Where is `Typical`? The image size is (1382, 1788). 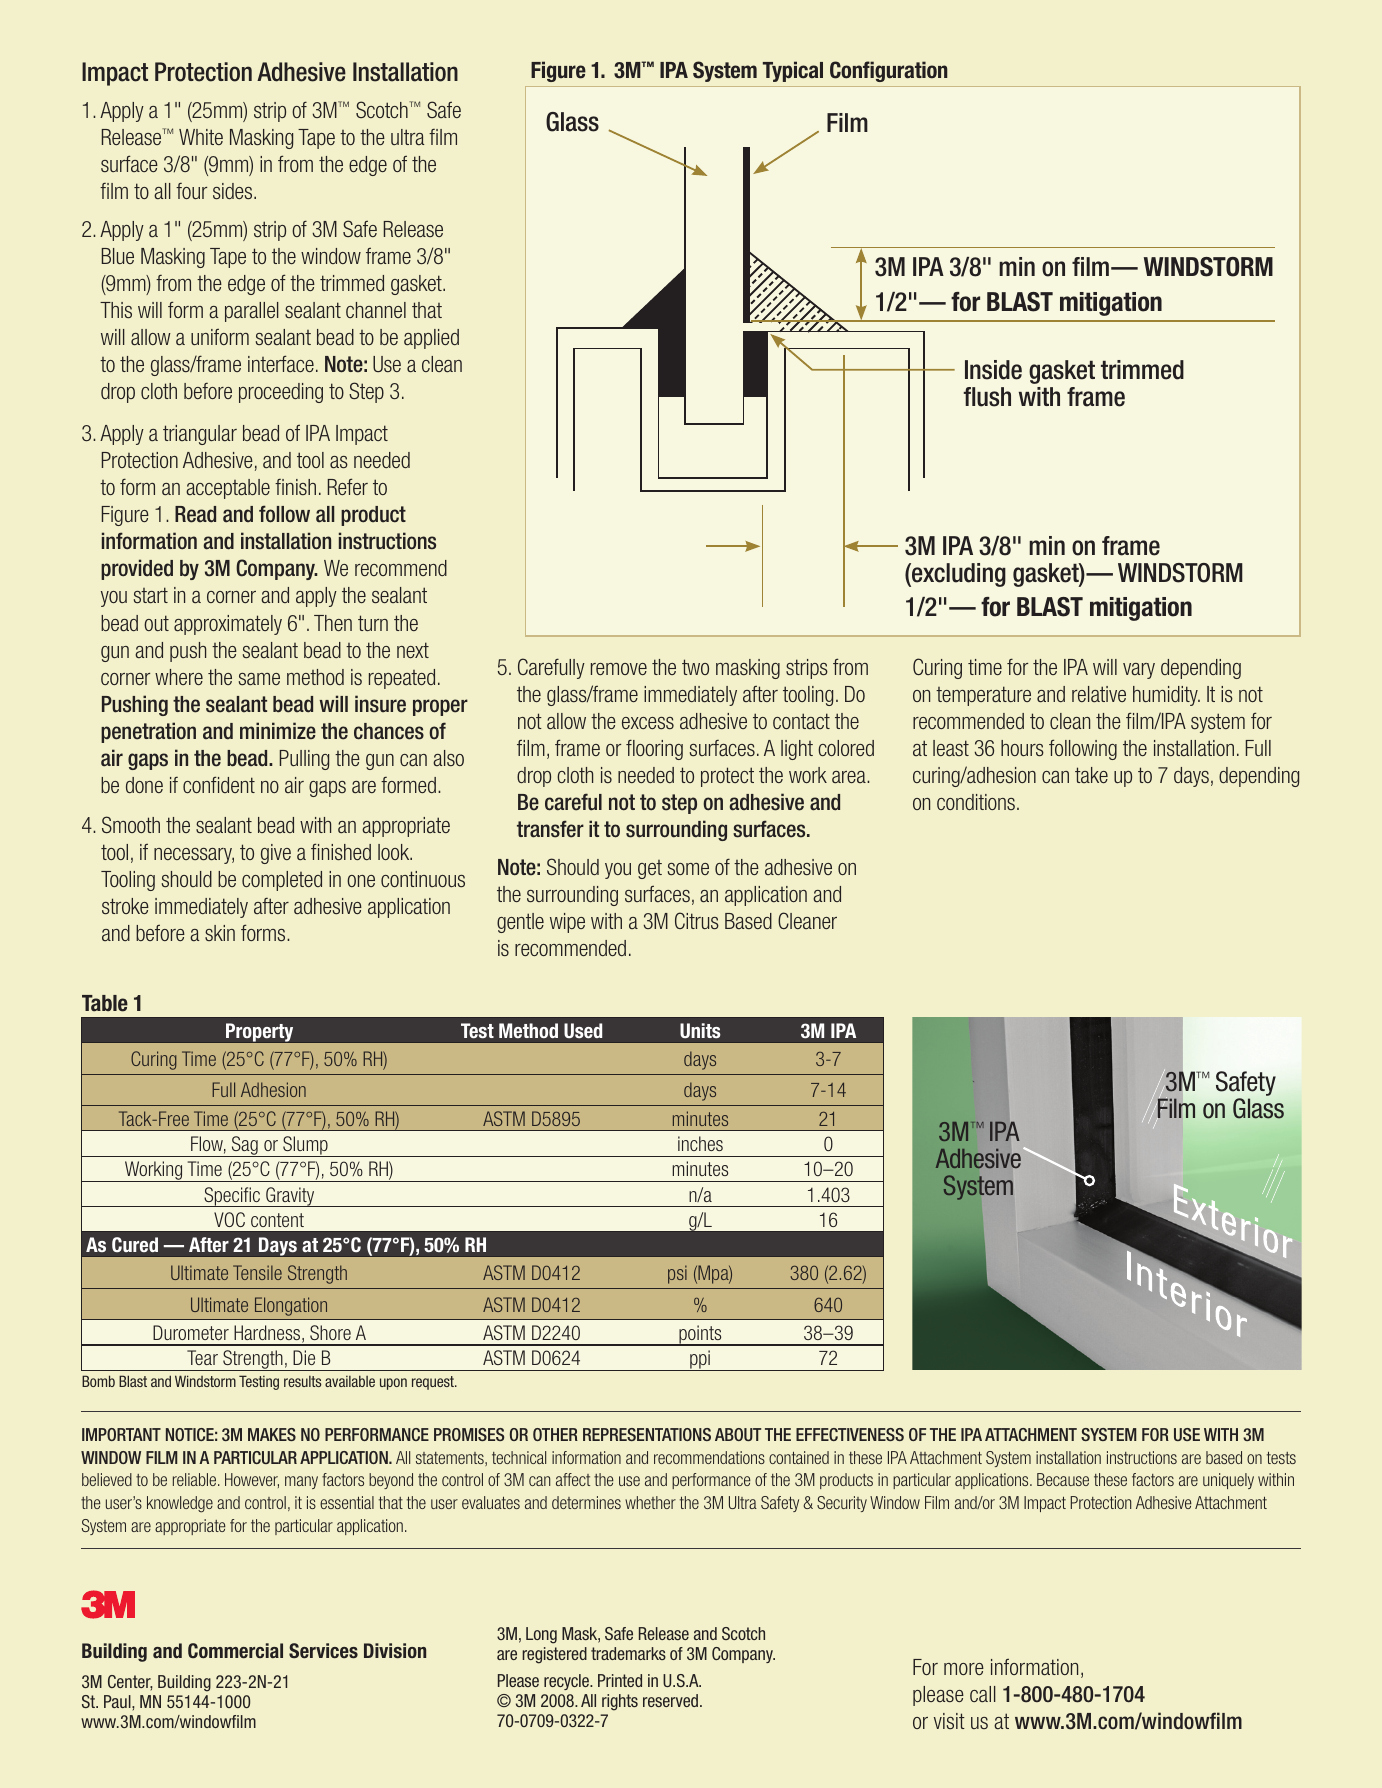
Typical is located at coordinates (793, 71).
